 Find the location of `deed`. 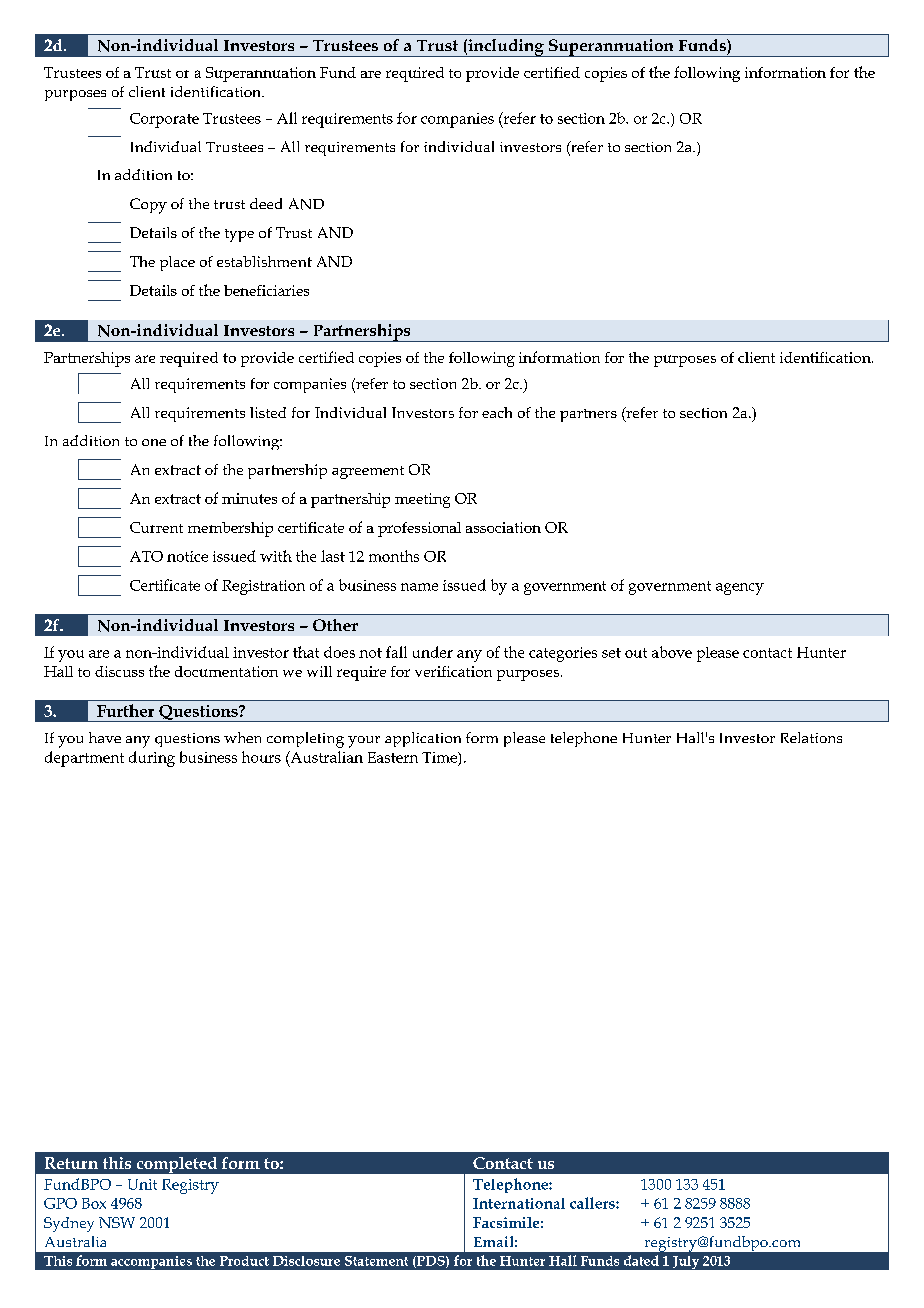

deed is located at coordinates (266, 203).
